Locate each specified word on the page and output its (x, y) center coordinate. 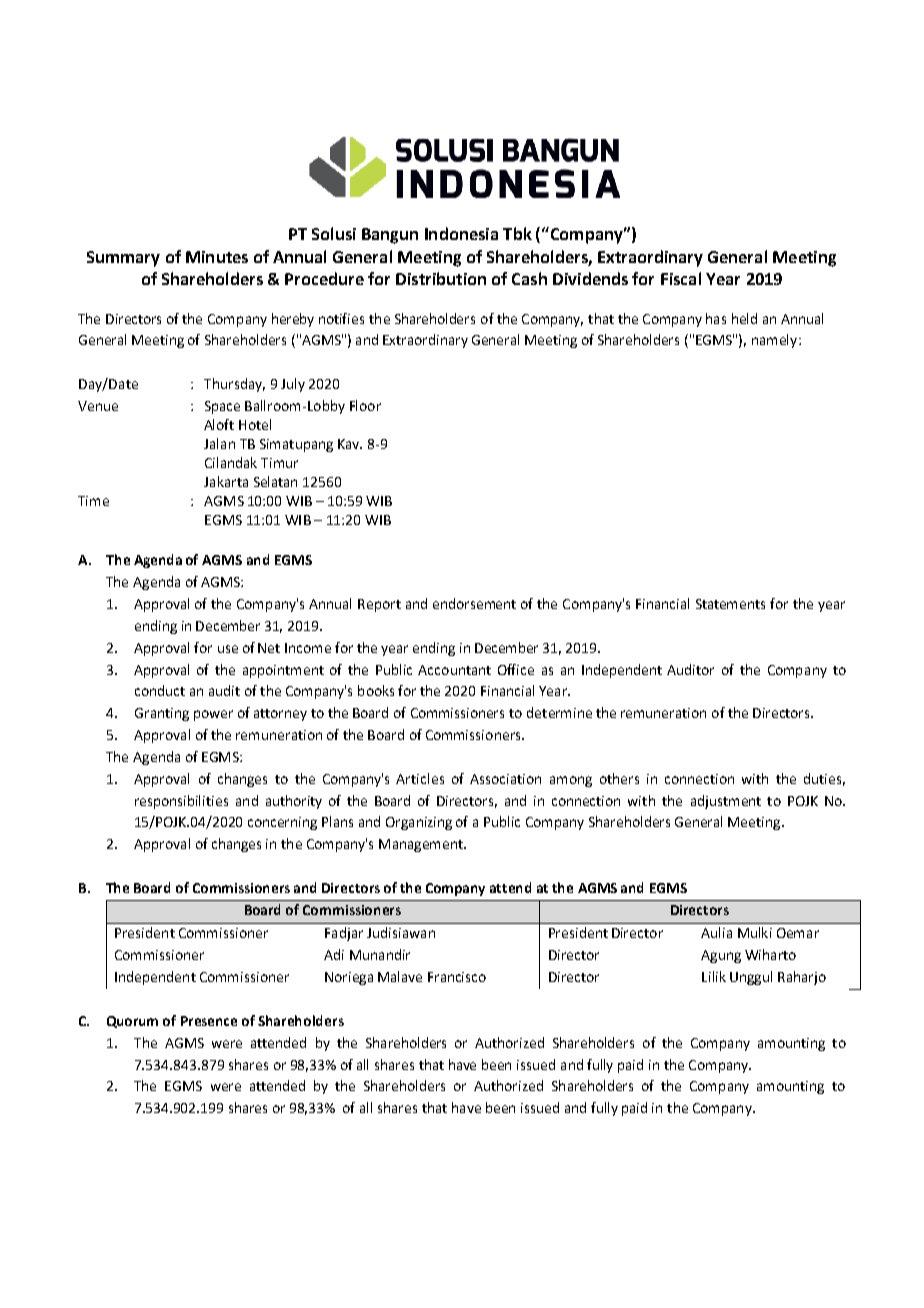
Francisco (457, 977)
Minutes (217, 257)
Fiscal (681, 278)
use (228, 649)
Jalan (219, 443)
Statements (730, 604)
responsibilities (181, 802)
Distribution (441, 278)
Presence (209, 1021)
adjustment (726, 802)
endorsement (474, 603)
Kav (350, 444)
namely (776, 341)
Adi (334, 954)
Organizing (419, 823)
